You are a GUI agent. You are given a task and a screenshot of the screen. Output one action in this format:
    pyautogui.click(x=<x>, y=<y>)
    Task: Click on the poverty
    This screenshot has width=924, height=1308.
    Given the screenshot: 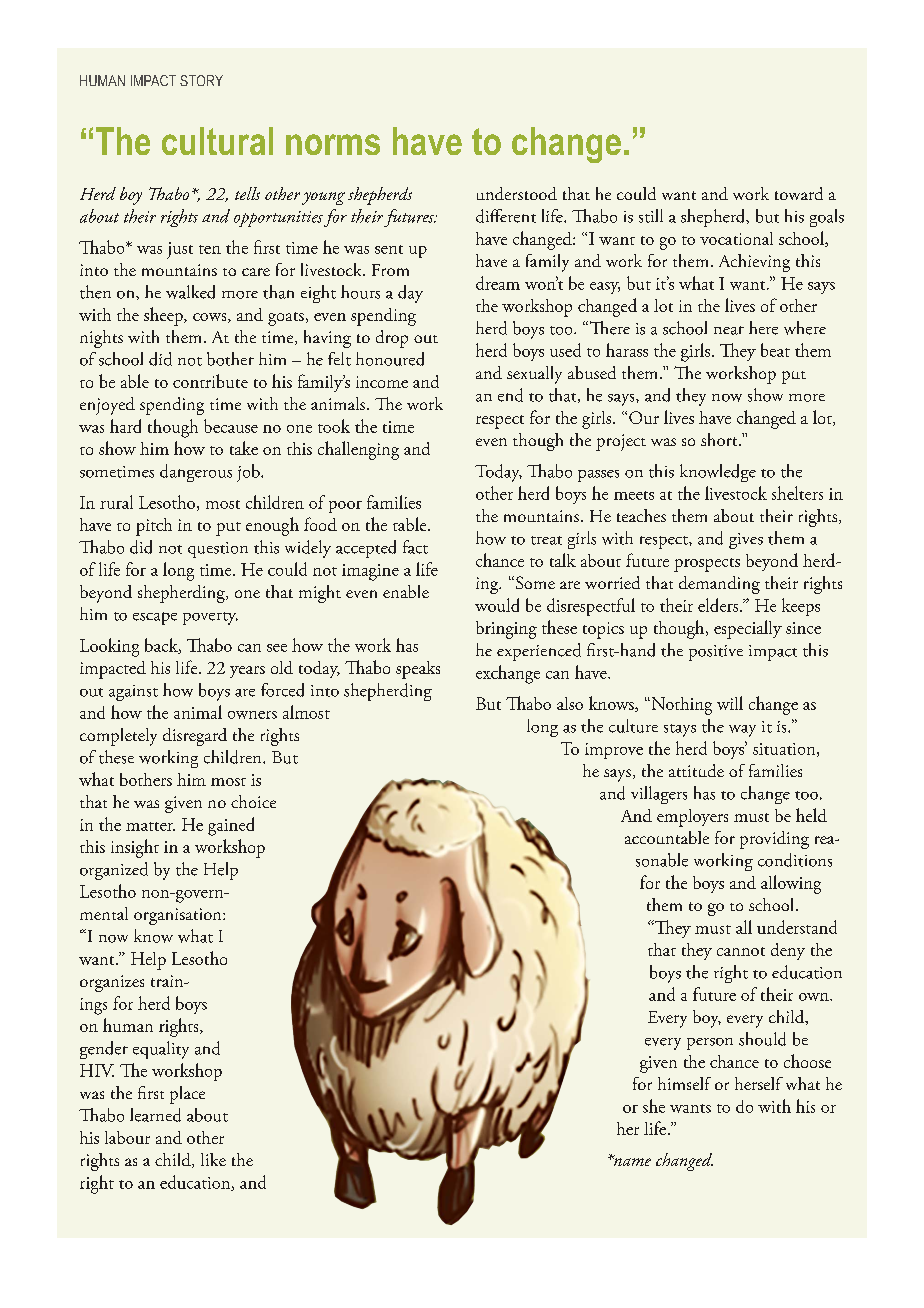 What is the action you would take?
    pyautogui.click(x=210, y=618)
